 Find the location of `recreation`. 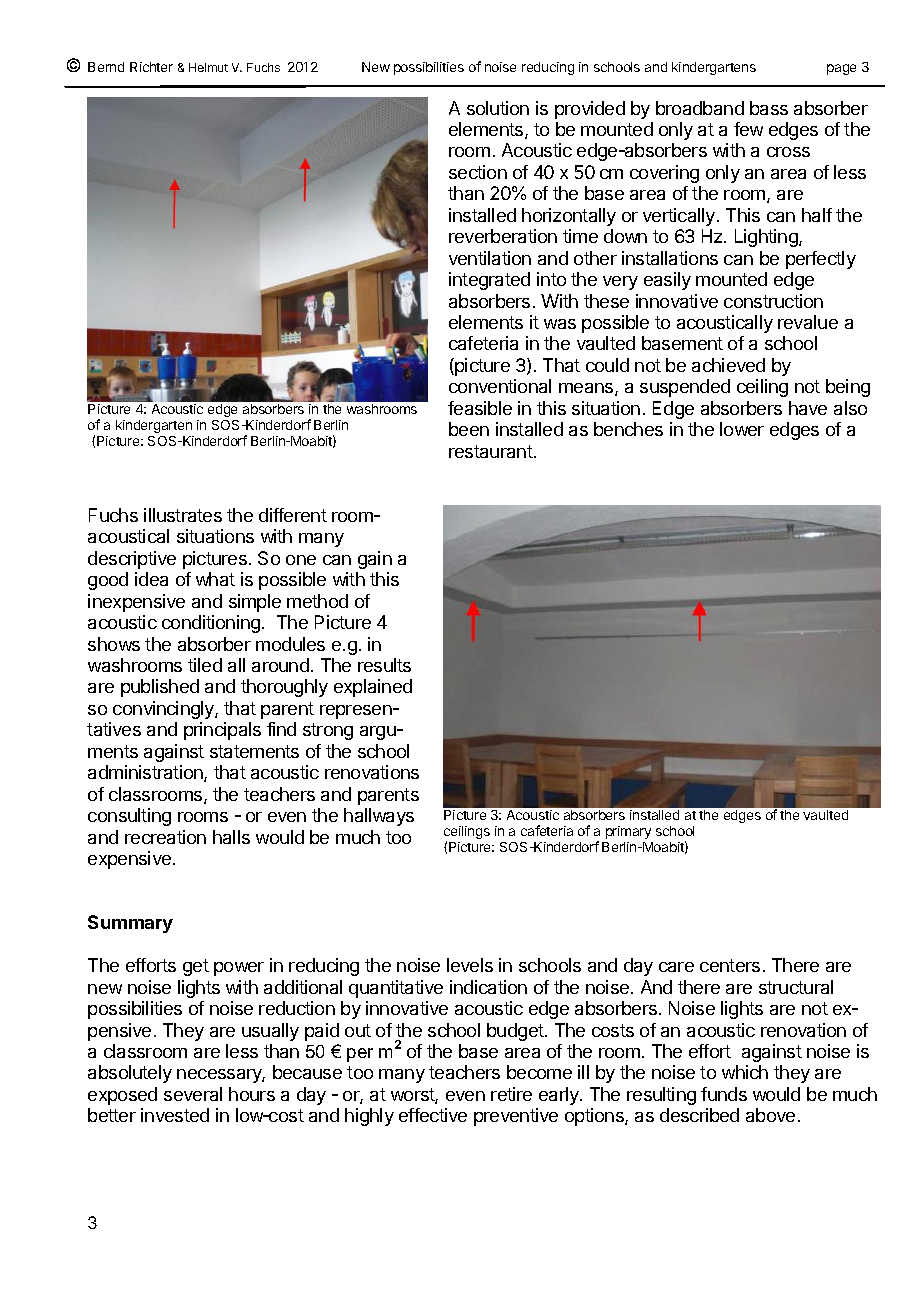

recreation is located at coordinates (165, 837).
